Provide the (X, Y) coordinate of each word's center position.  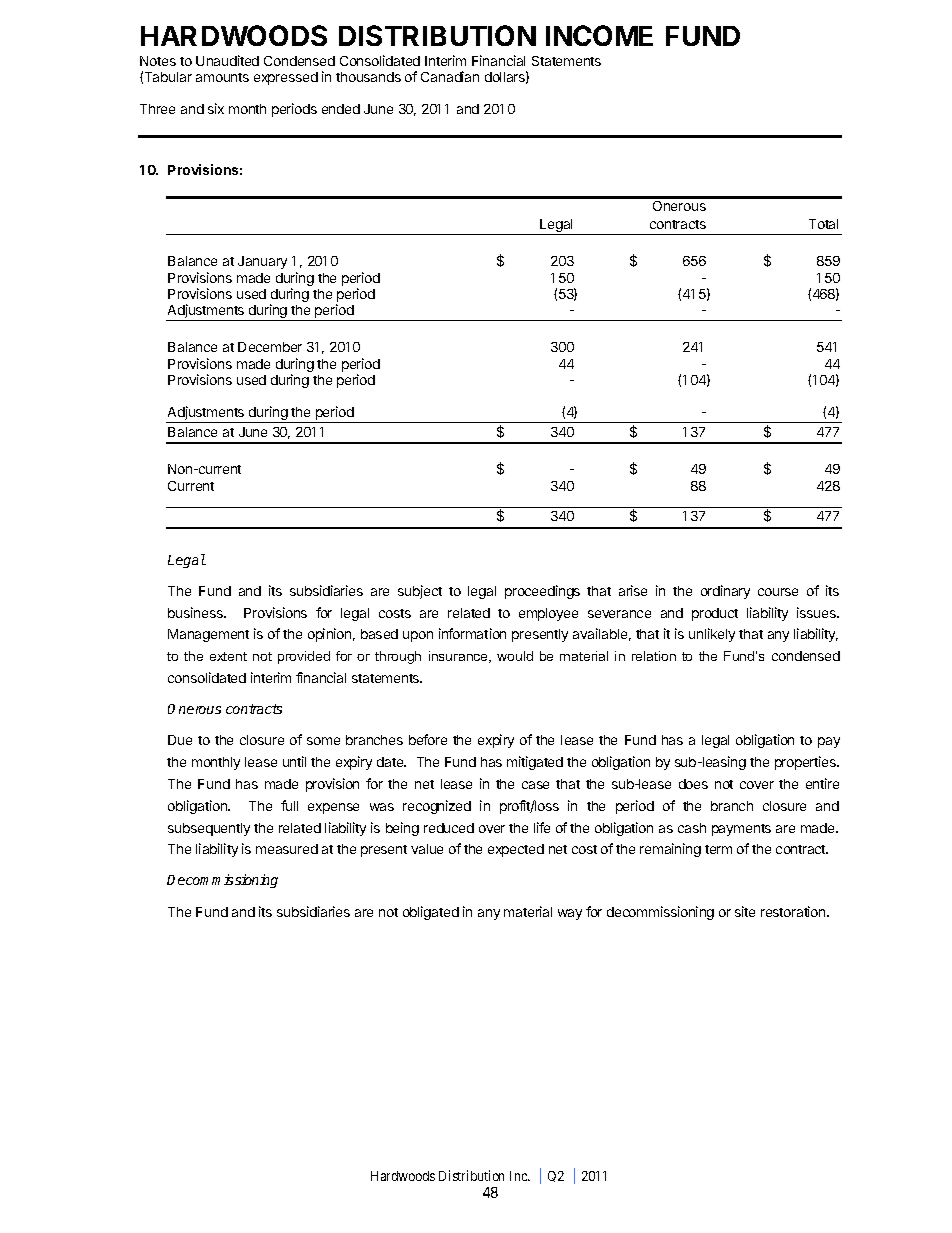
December (270, 347)
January (262, 262)
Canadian (450, 76)
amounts (222, 77)
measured (287, 849)
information (472, 633)
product (715, 614)
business (196, 612)
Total (823, 224)
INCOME (599, 35)
